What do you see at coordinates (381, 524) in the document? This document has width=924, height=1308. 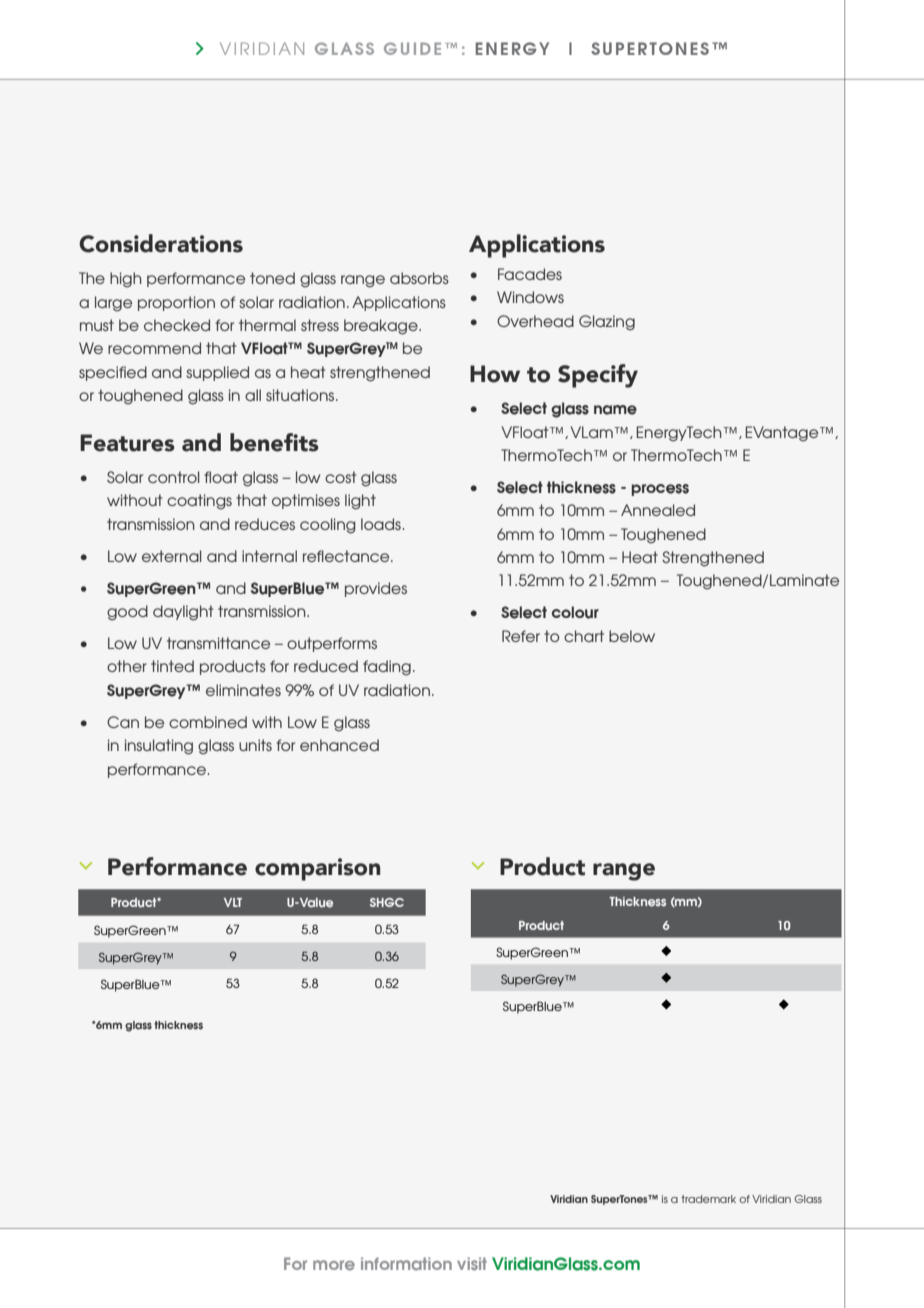 I see `loads` at bounding box center [381, 524].
